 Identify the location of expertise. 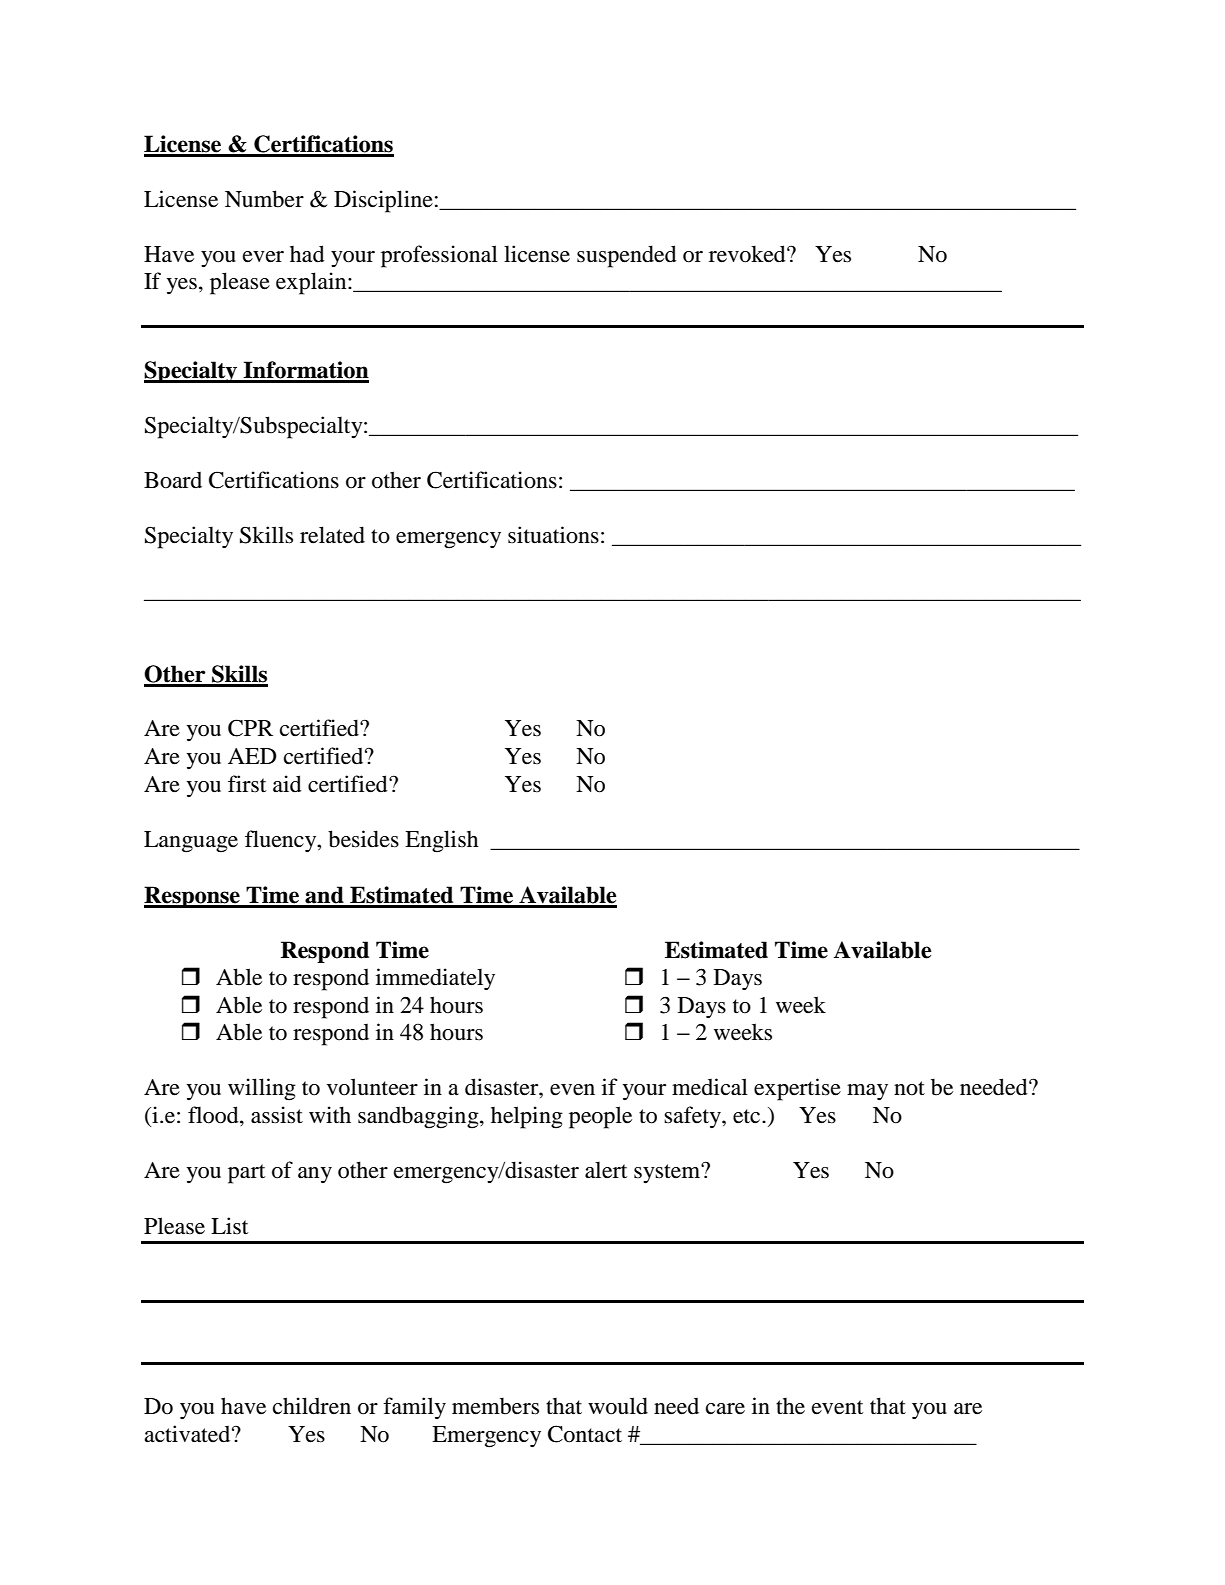
(797, 1089).
